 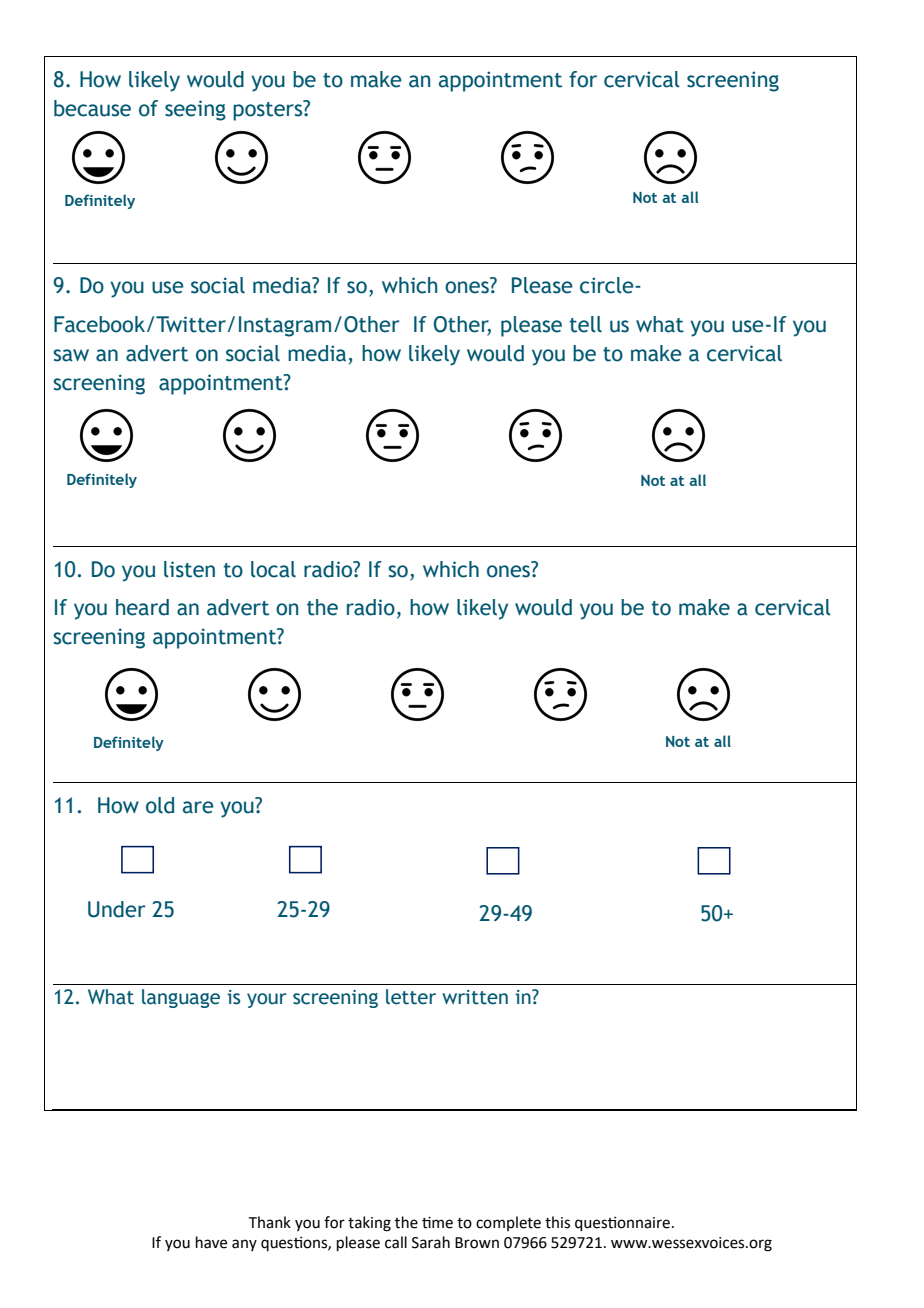 What do you see at coordinates (160, 805) in the page?
I see `old` at bounding box center [160, 805].
